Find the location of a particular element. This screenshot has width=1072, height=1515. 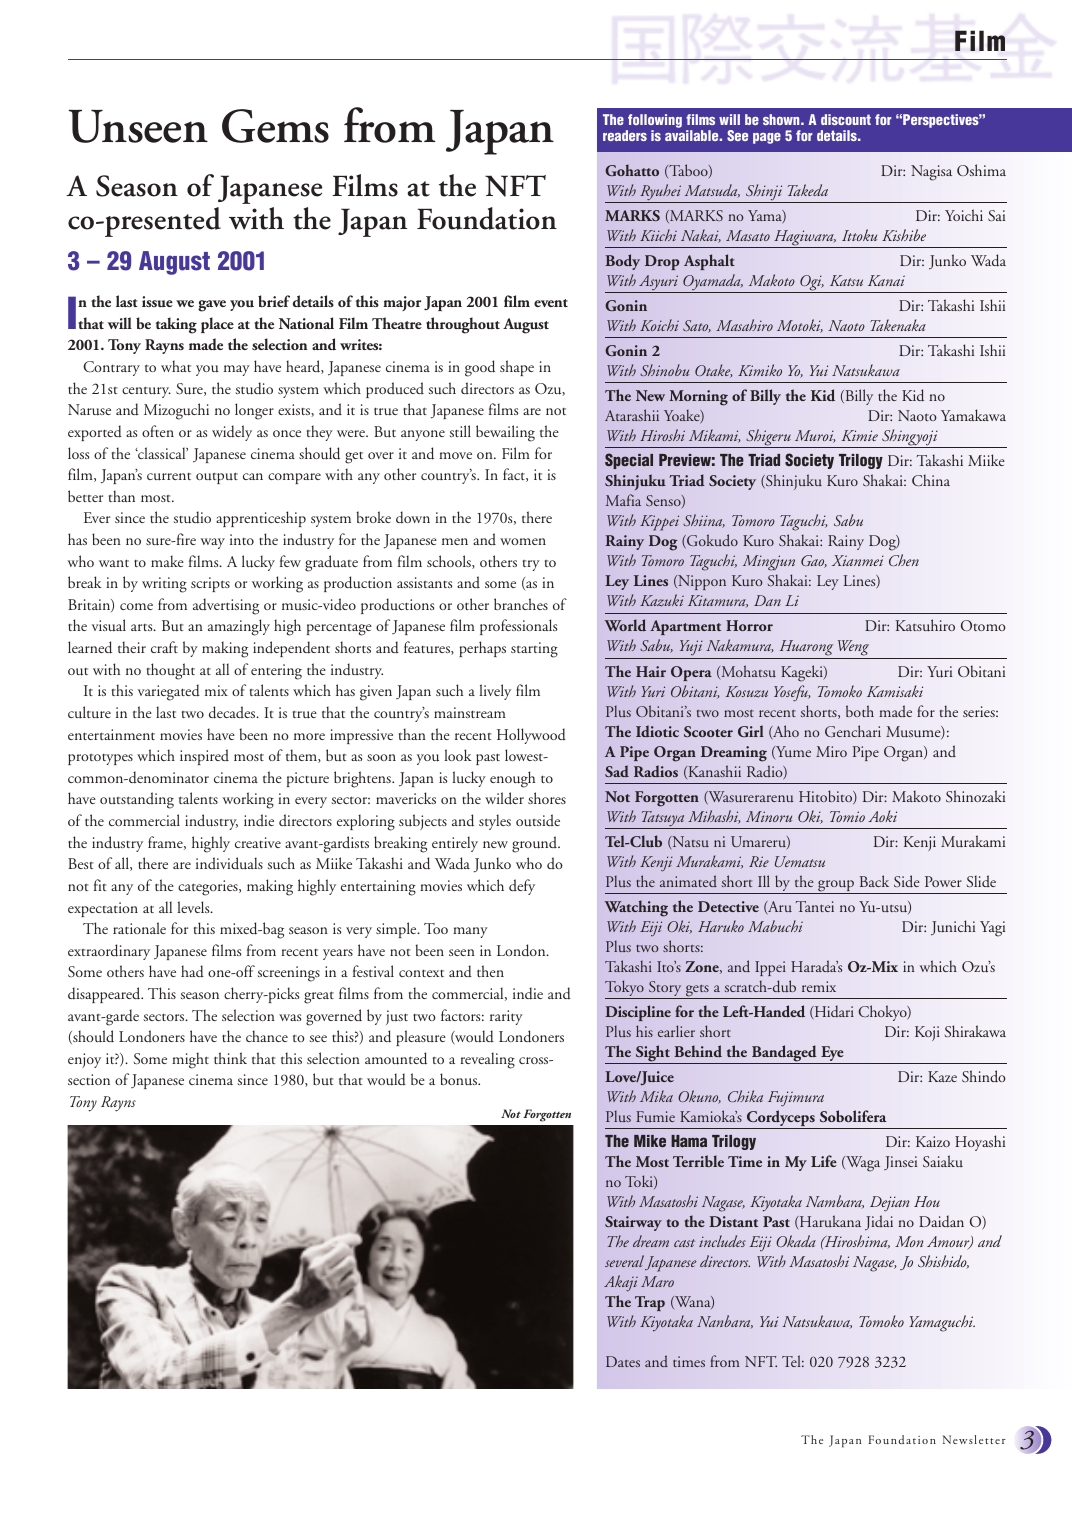

Dates is located at coordinates (623, 1361).
